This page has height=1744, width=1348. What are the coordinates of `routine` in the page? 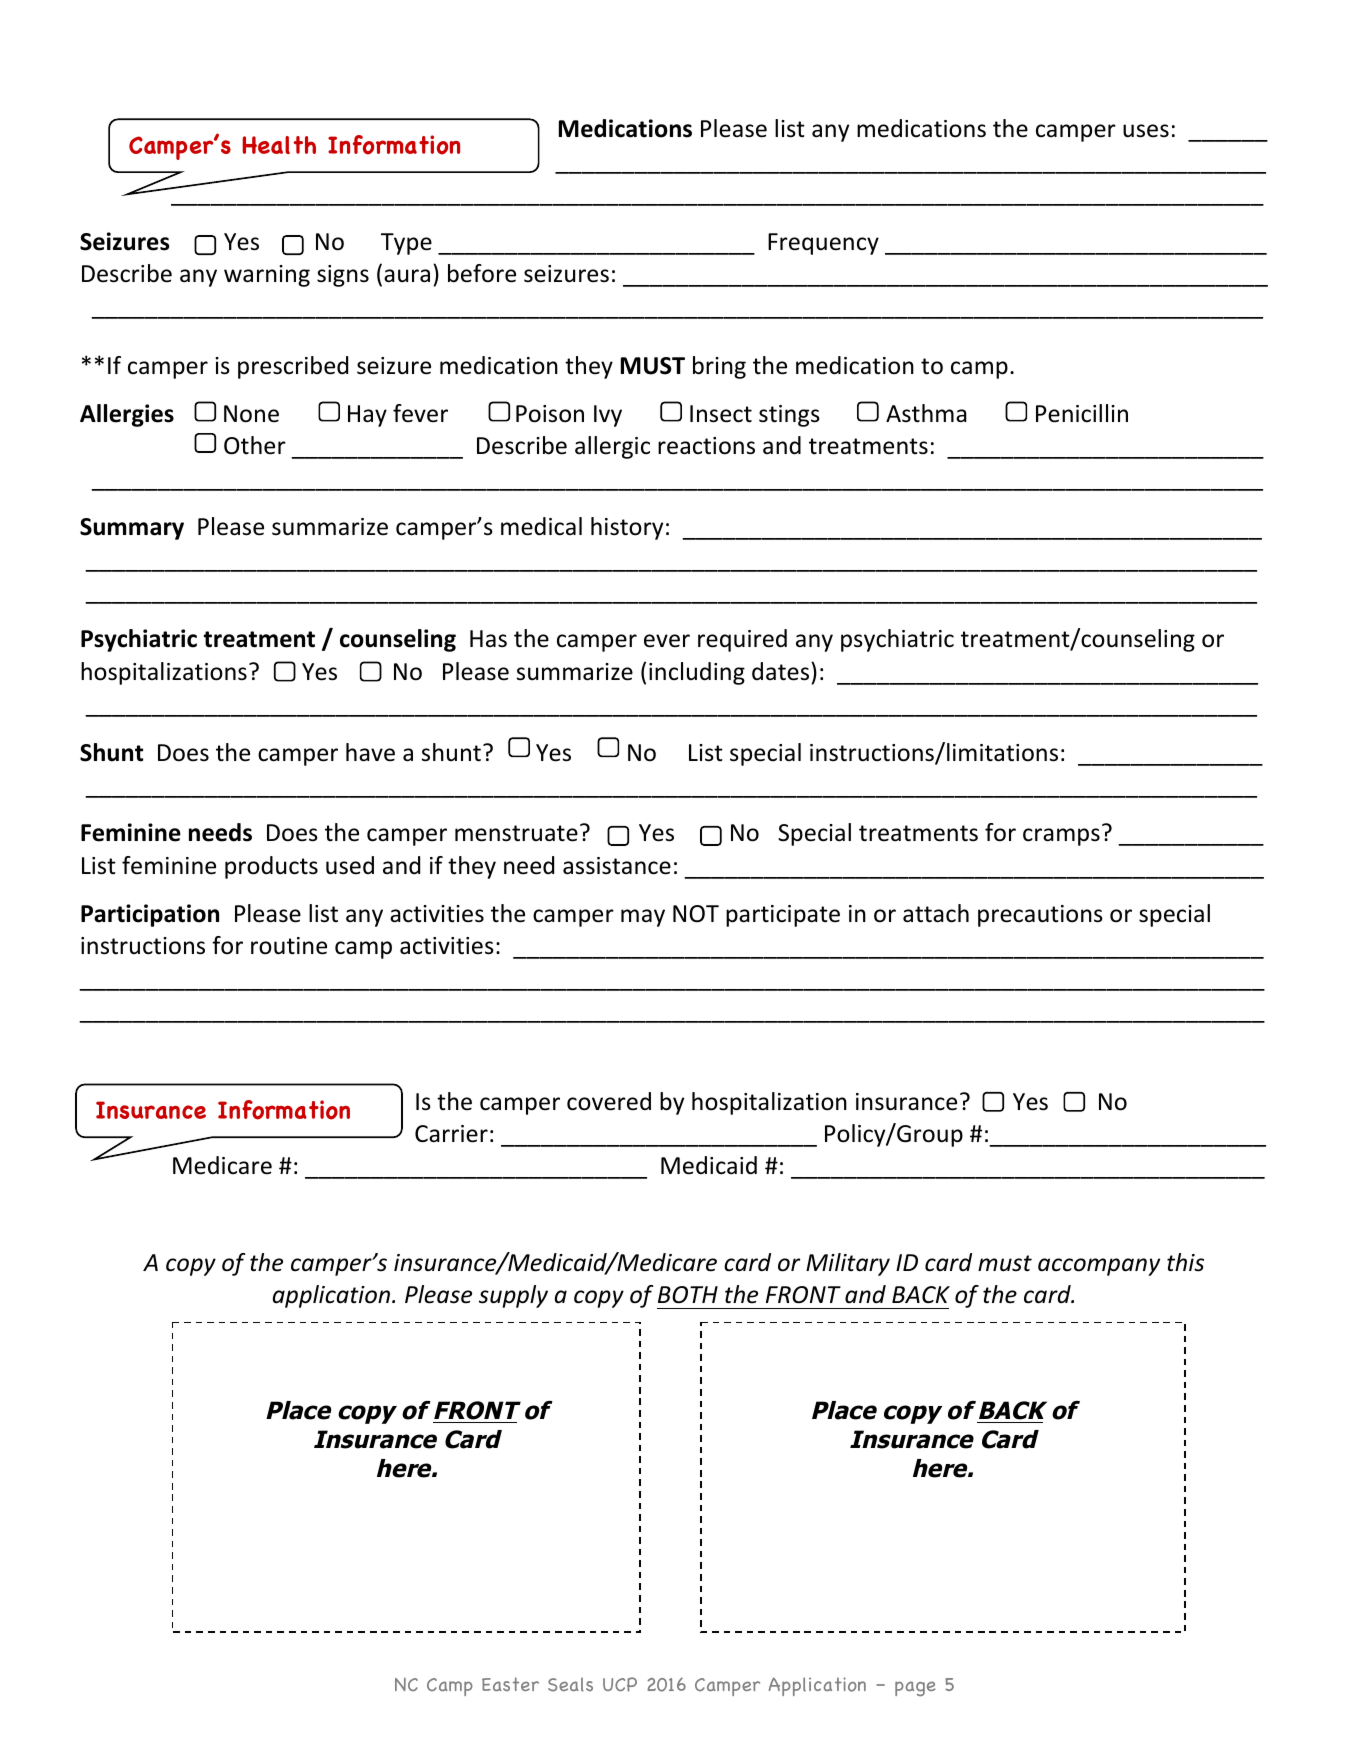 It's located at (289, 946).
